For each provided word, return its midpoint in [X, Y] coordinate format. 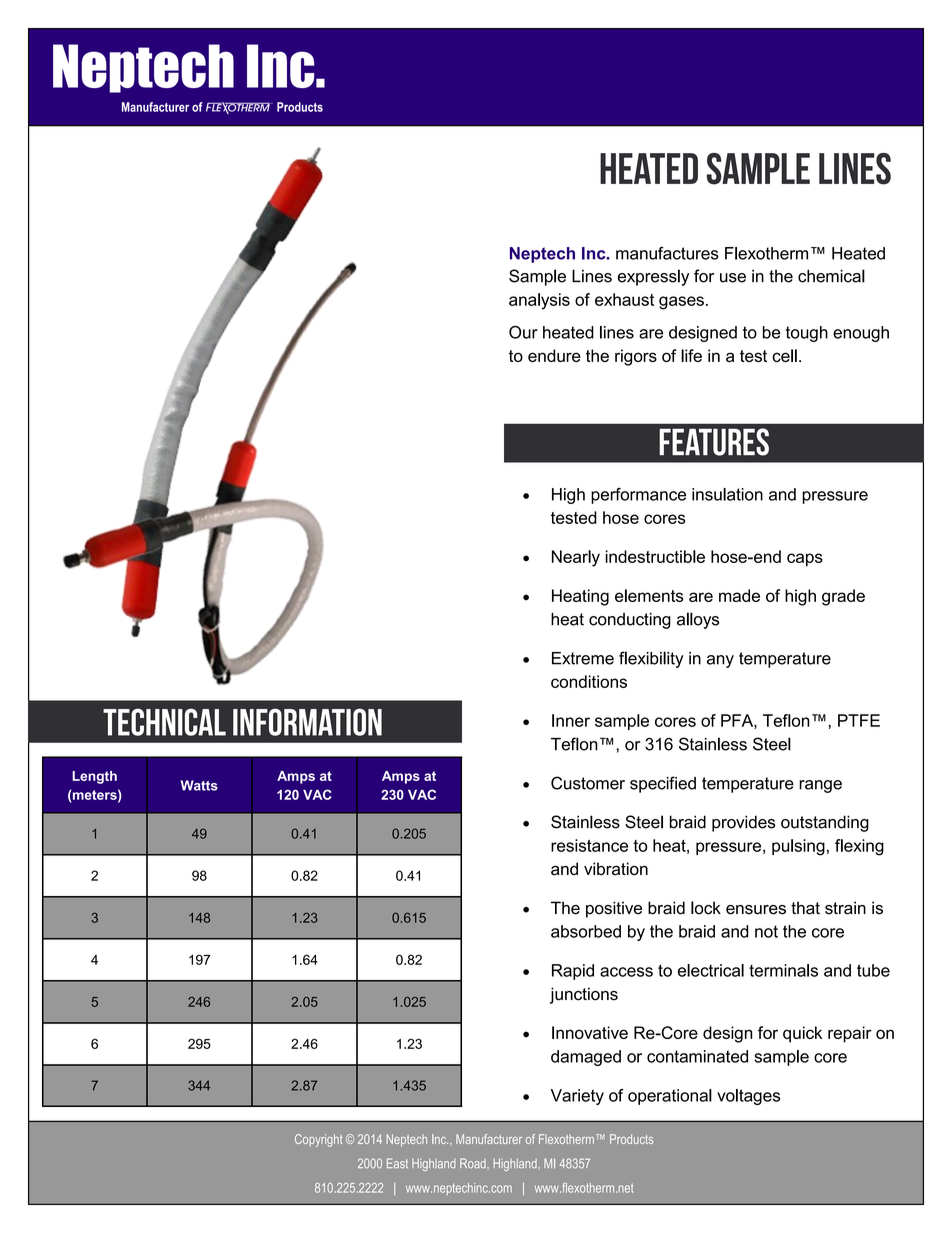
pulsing [798, 847]
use [733, 278]
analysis [539, 301]
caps [805, 560]
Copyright [319, 1140]
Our [523, 332]
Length [94, 777]
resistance [589, 845]
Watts [199, 785]
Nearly [576, 558]
